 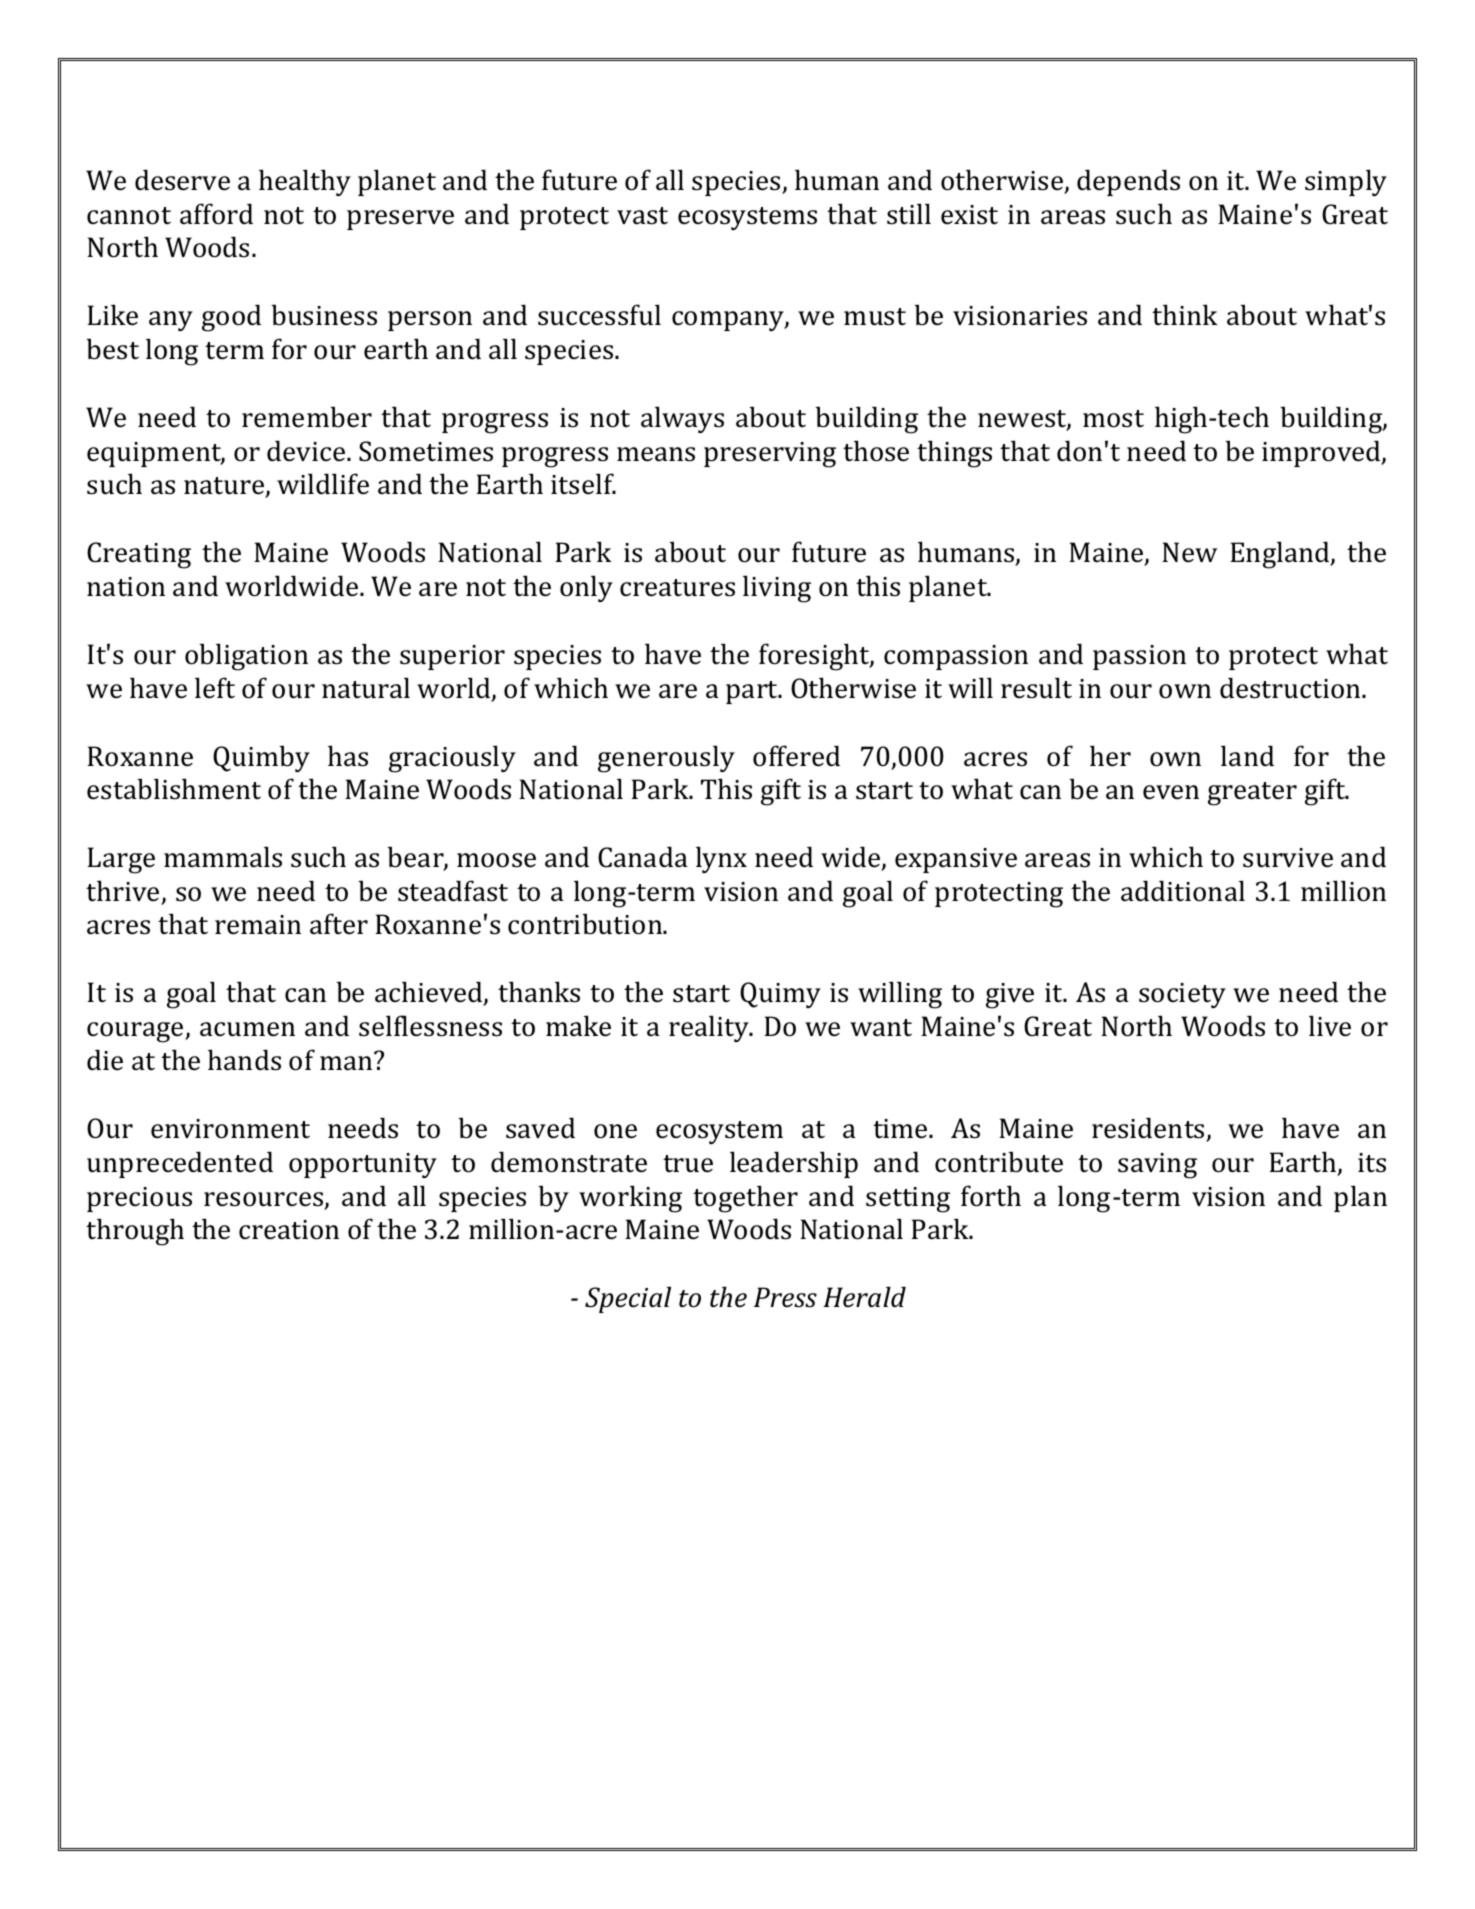 I want to click on reality, so click(x=710, y=1028).
